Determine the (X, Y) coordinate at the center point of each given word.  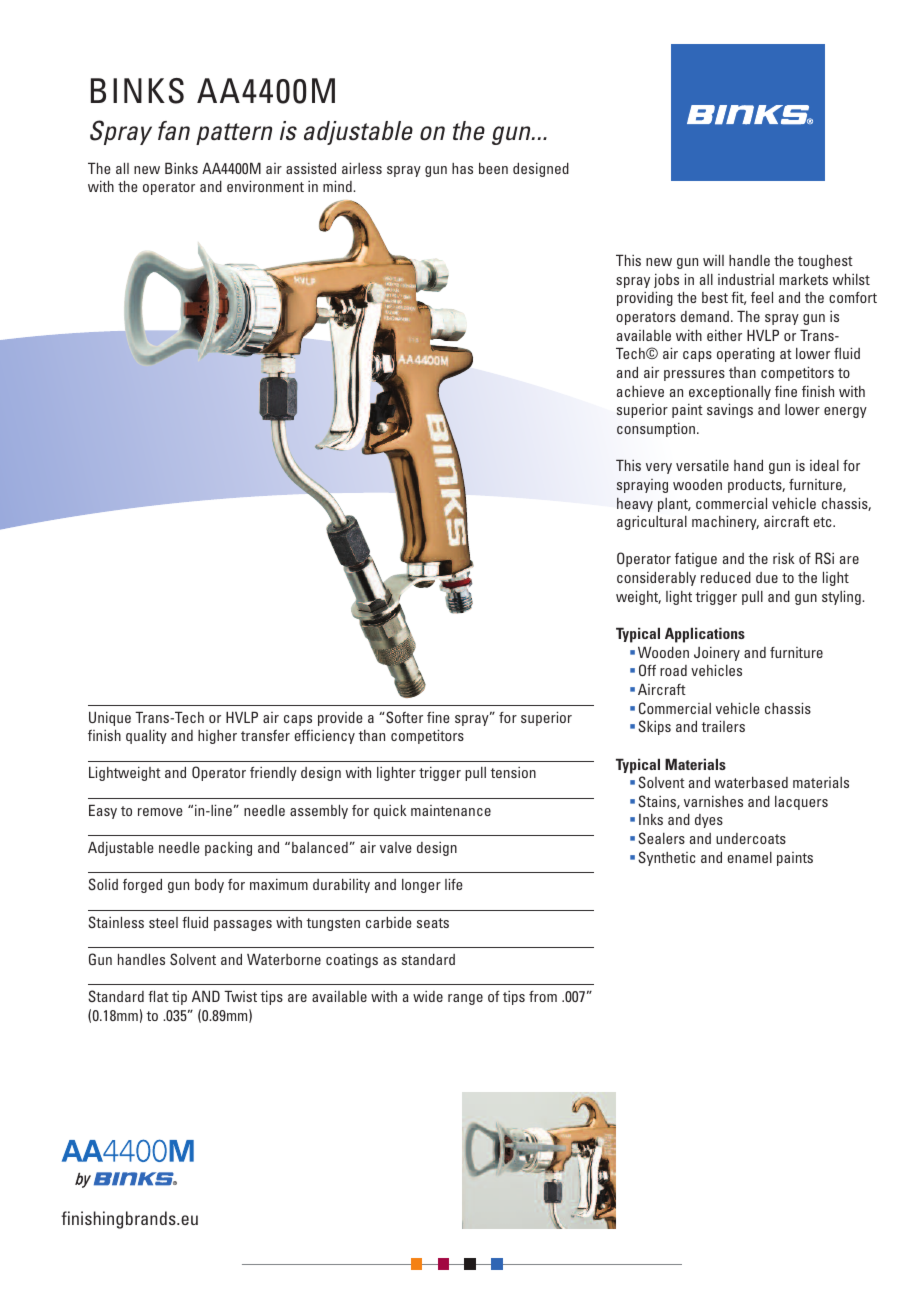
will (713, 260)
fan (174, 131)
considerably (656, 578)
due (767, 577)
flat (158, 996)
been (493, 168)
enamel (749, 857)
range (465, 999)
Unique (110, 719)
